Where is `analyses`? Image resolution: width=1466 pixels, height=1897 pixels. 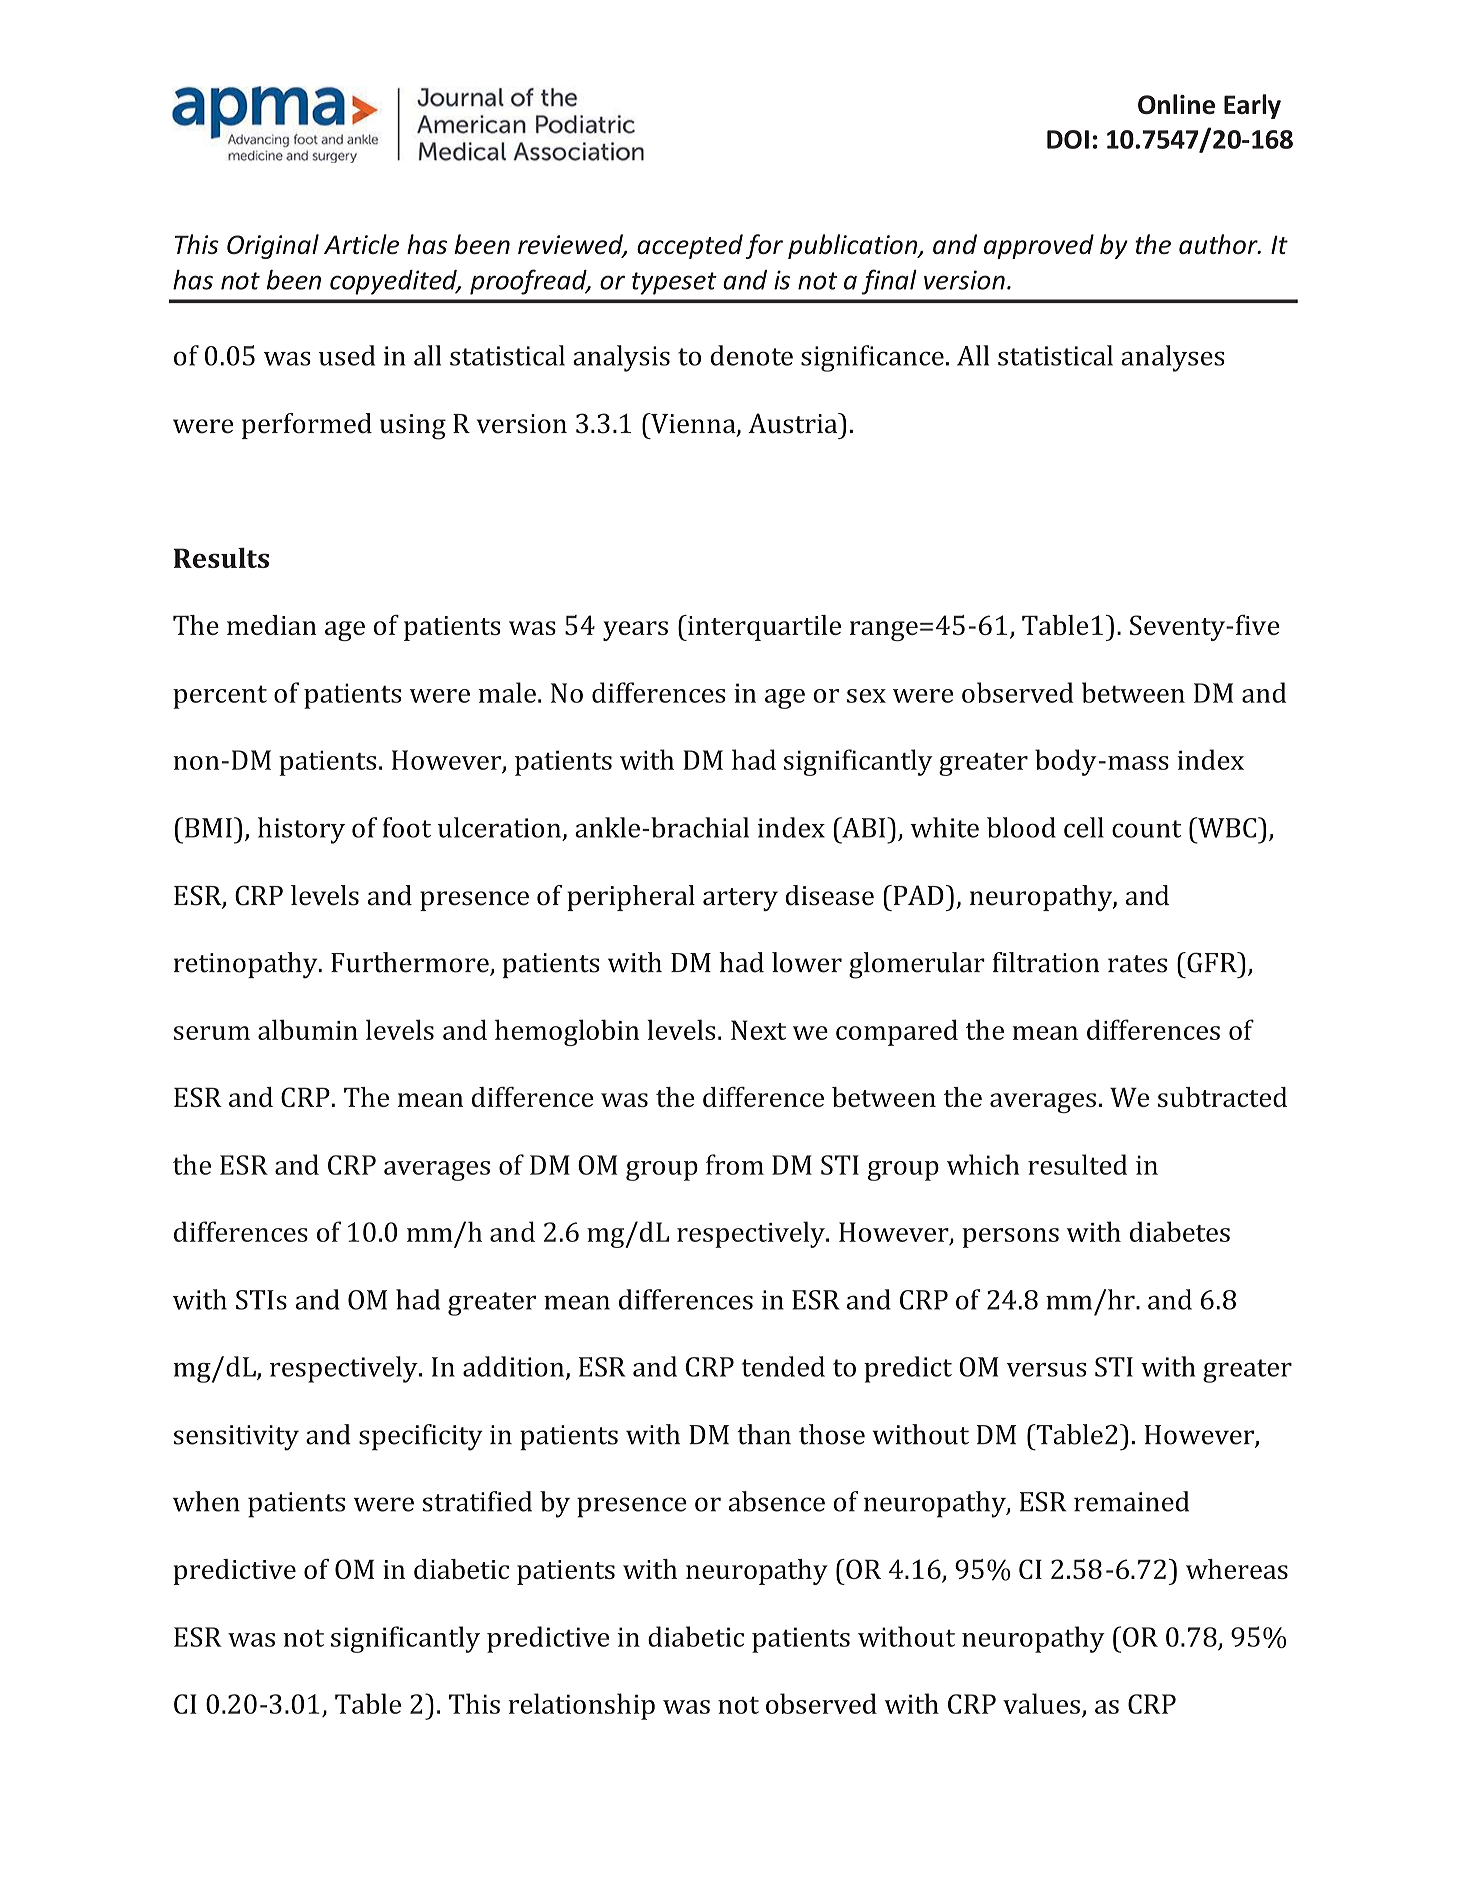 analyses is located at coordinates (1173, 358).
